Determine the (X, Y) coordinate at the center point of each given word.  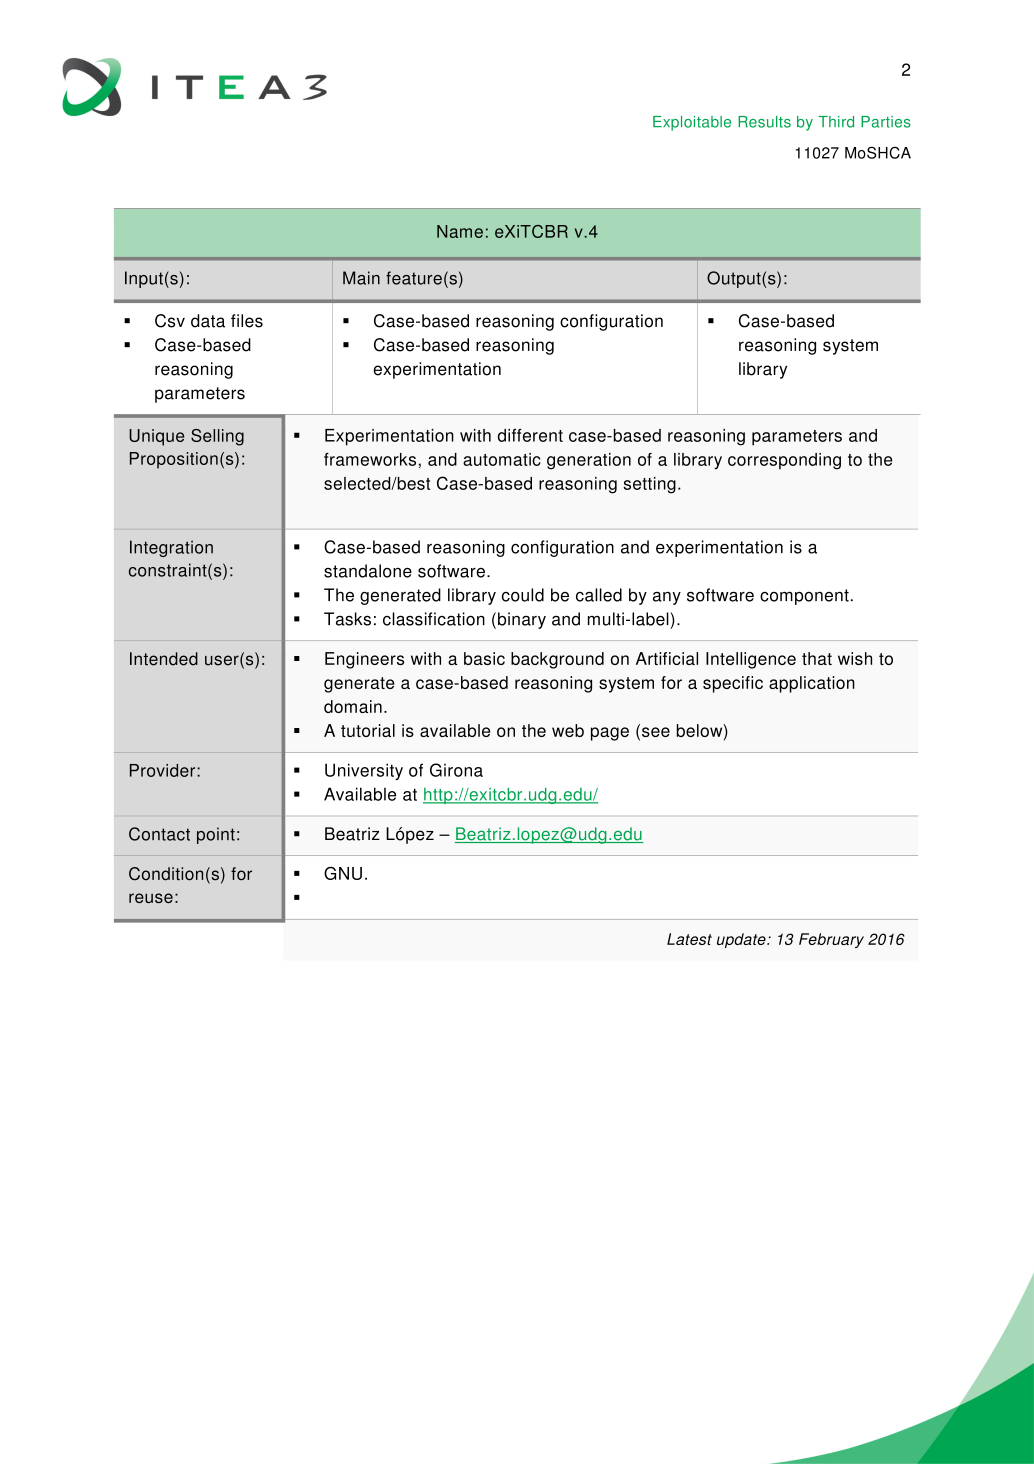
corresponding (784, 461)
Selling (217, 437)
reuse (151, 898)
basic (484, 658)
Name (460, 231)
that (817, 658)
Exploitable (692, 123)
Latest (689, 939)
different (530, 435)
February (831, 940)
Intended (164, 659)
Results (764, 122)
